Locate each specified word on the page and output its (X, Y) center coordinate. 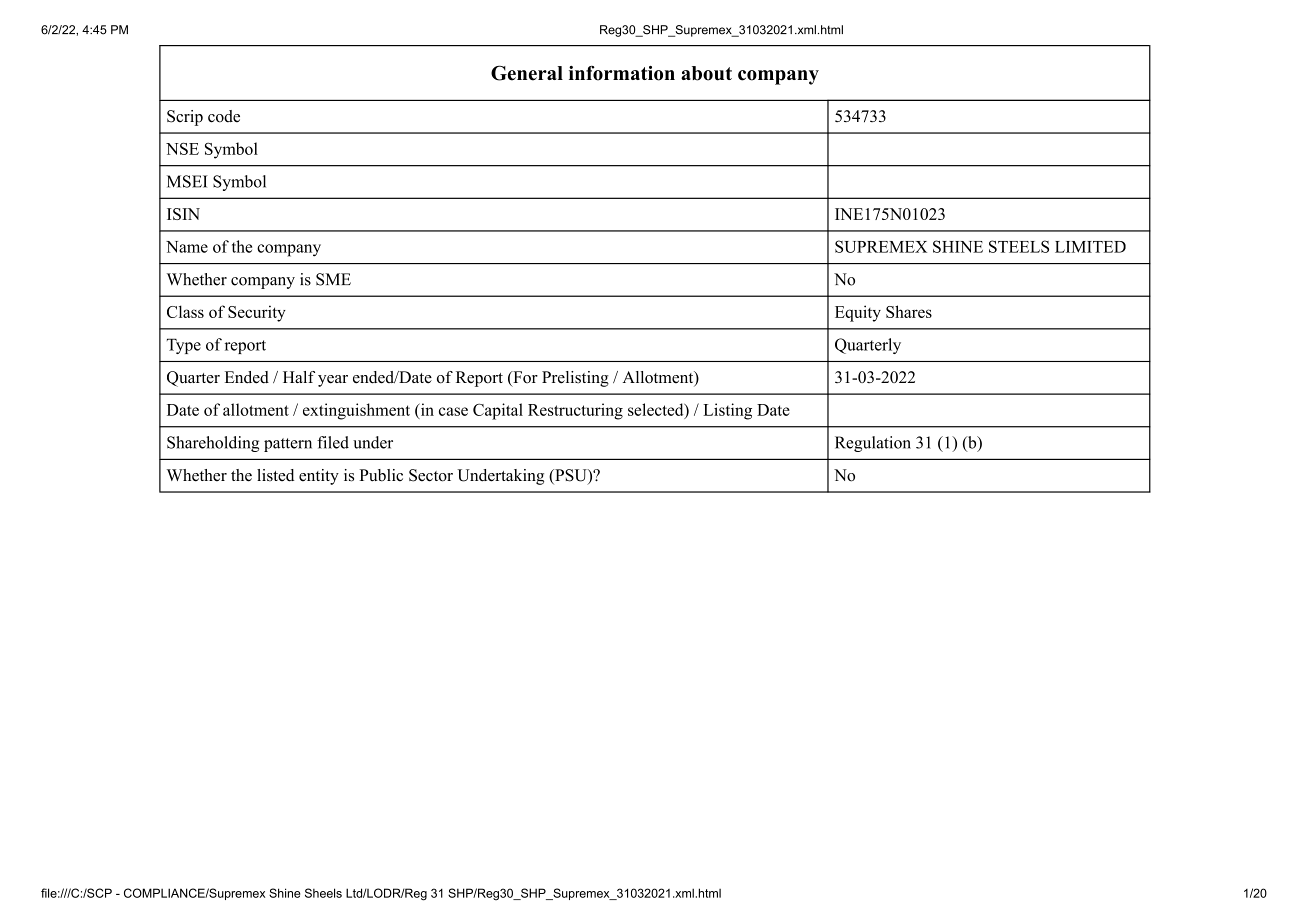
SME (333, 279)
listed (275, 475)
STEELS (1019, 246)
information (622, 73)
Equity (858, 313)
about (706, 73)
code (224, 116)
